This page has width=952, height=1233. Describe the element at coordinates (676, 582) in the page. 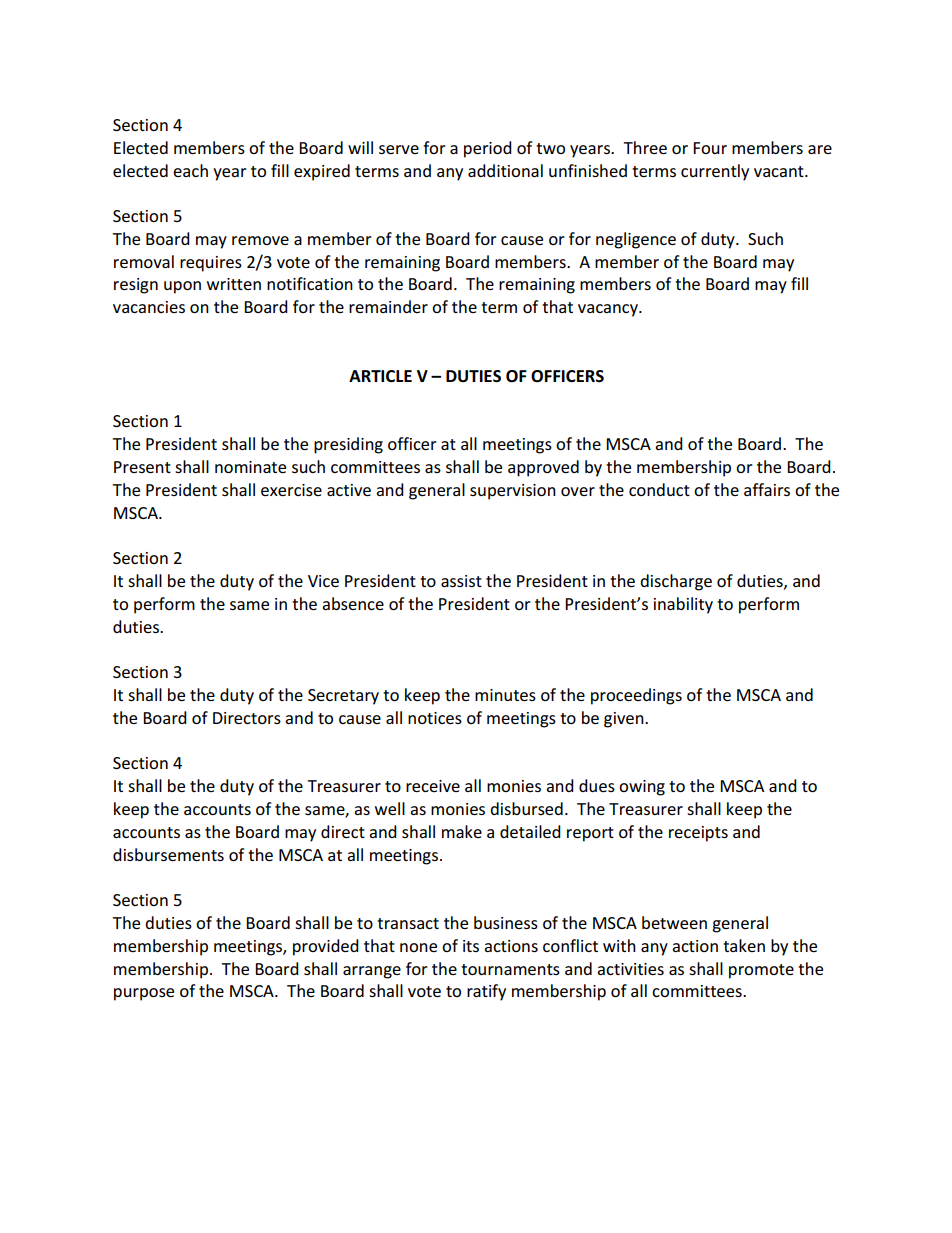

I see `discharge` at that location.
